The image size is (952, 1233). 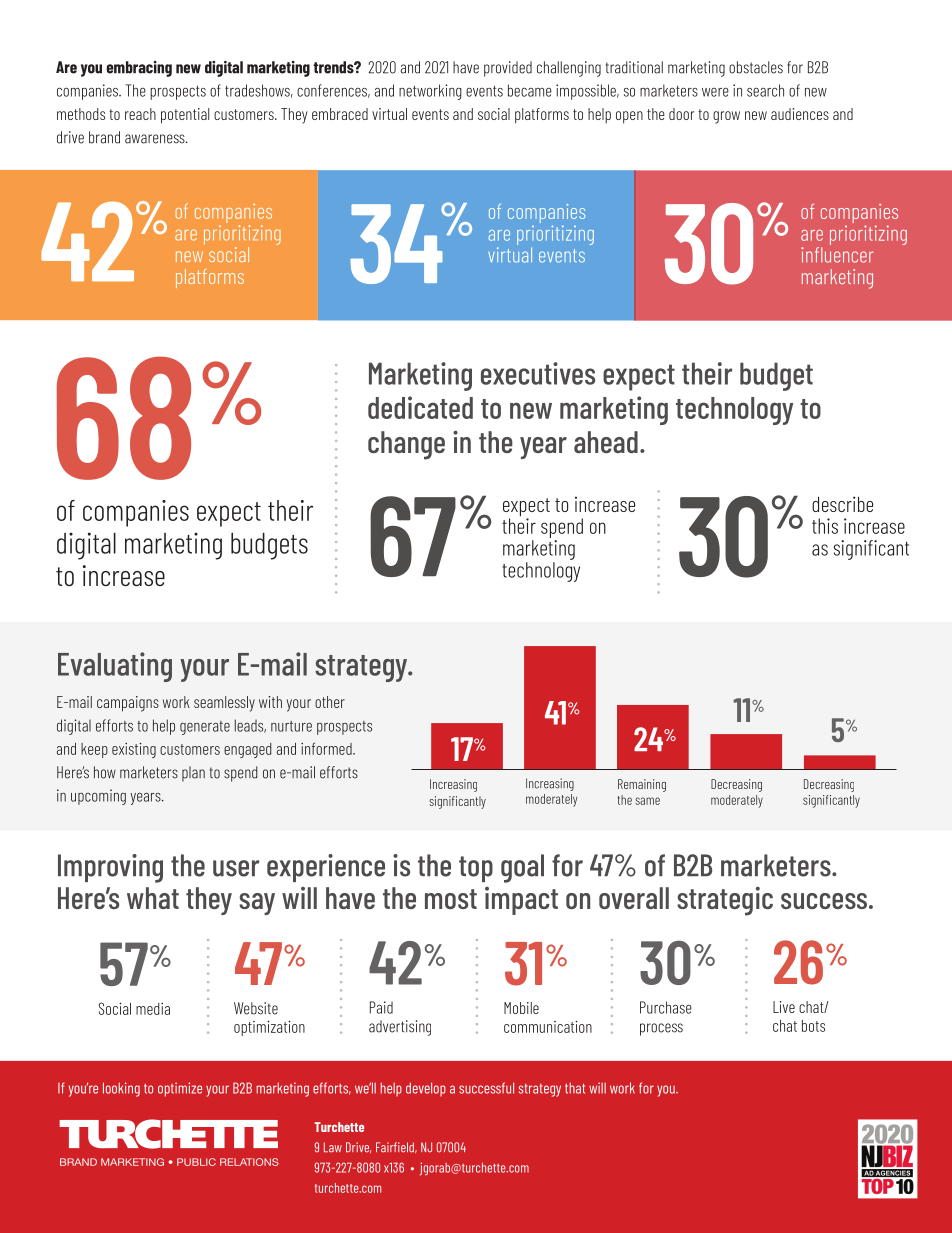 What do you see at coordinates (180, 1089) in the image?
I see `optimize` at bounding box center [180, 1089].
